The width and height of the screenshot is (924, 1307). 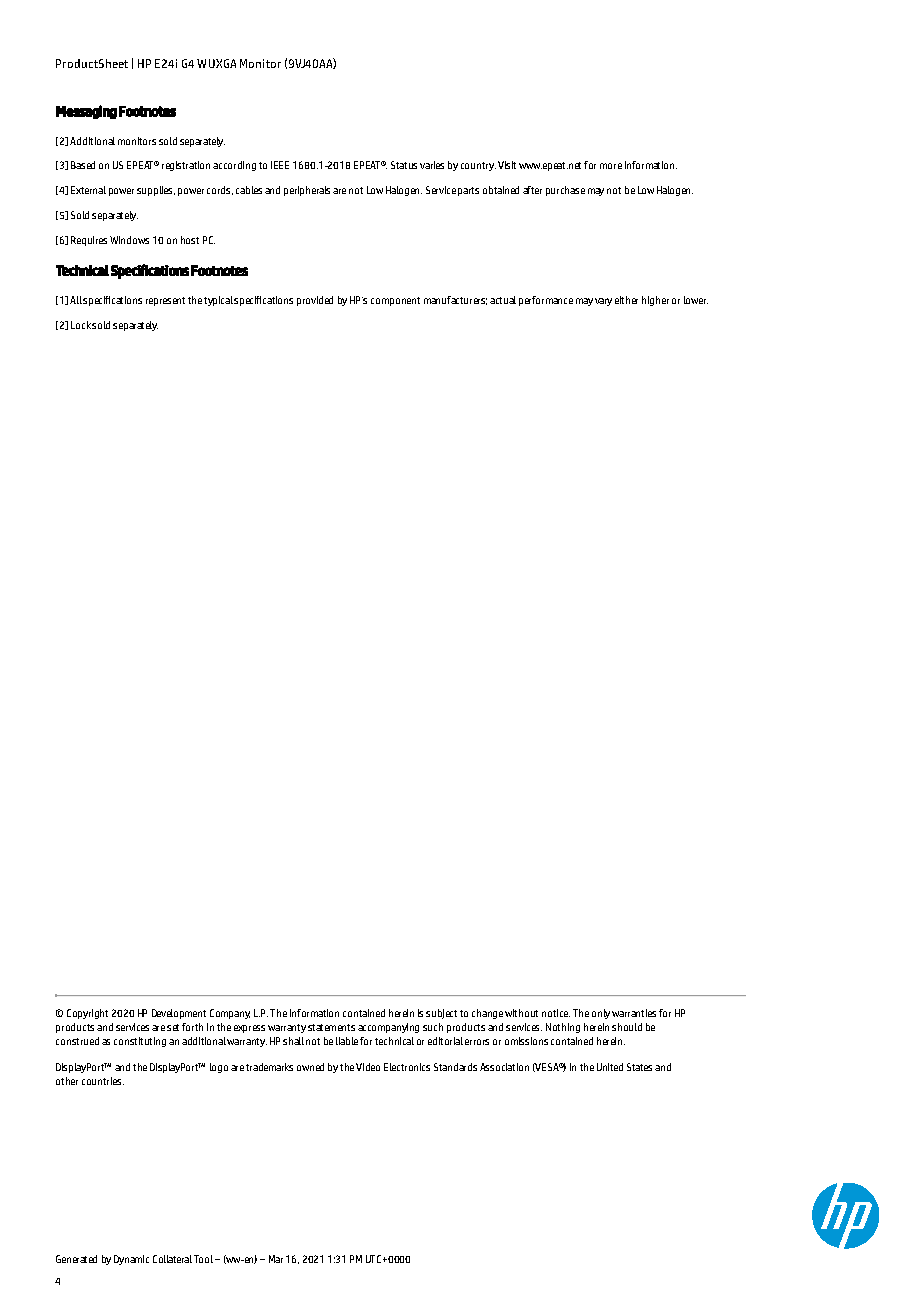 I want to click on States, so click(x=639, y=1067).
